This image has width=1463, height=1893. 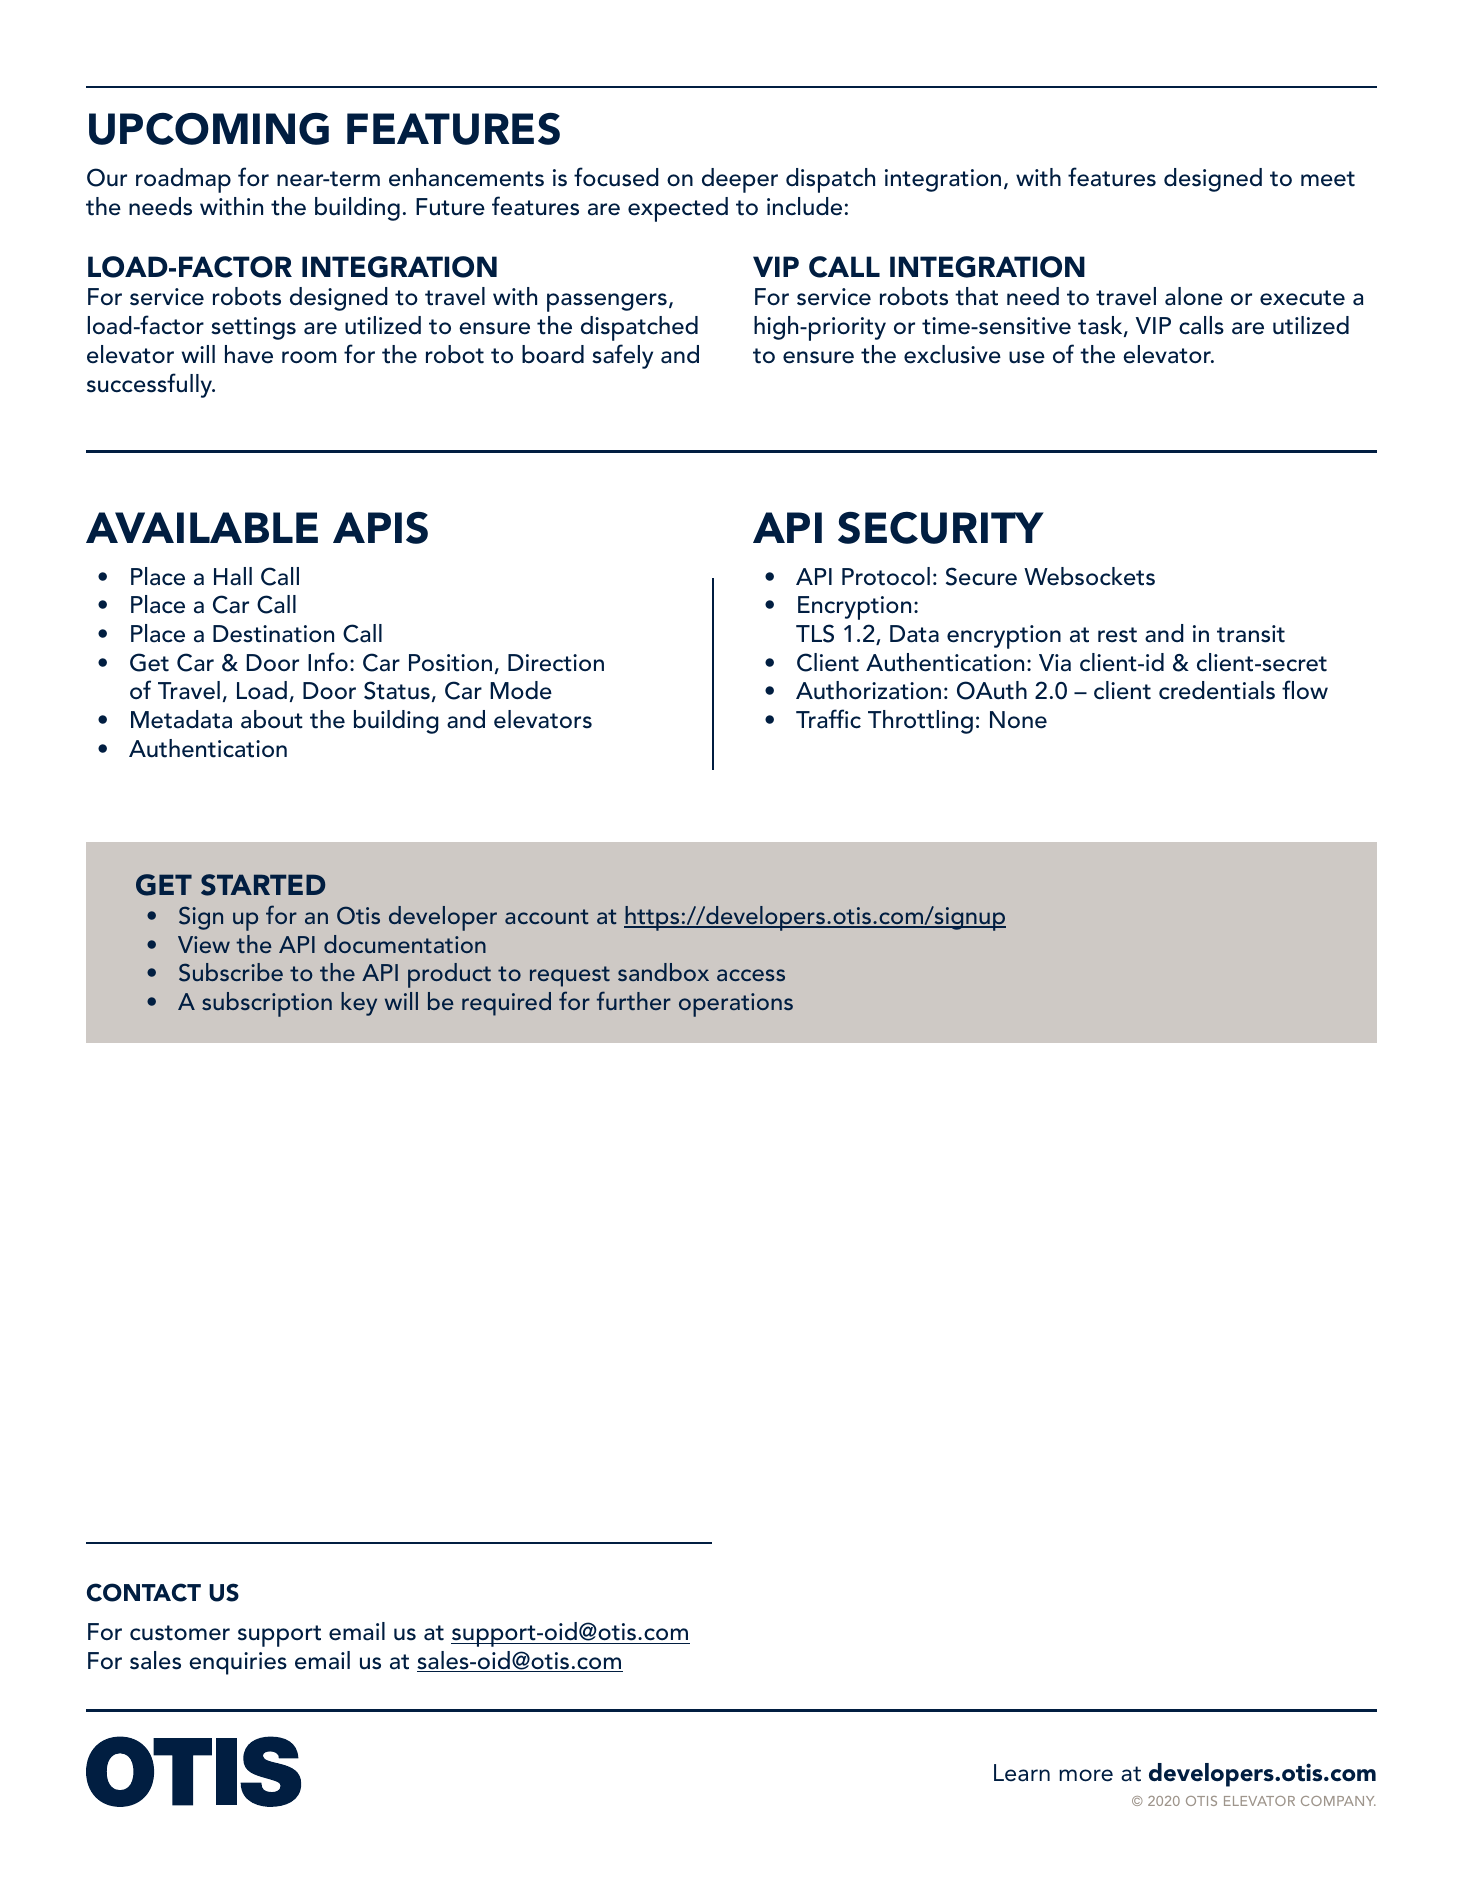 What do you see at coordinates (1328, 179) in the image?
I see `meet` at bounding box center [1328, 179].
